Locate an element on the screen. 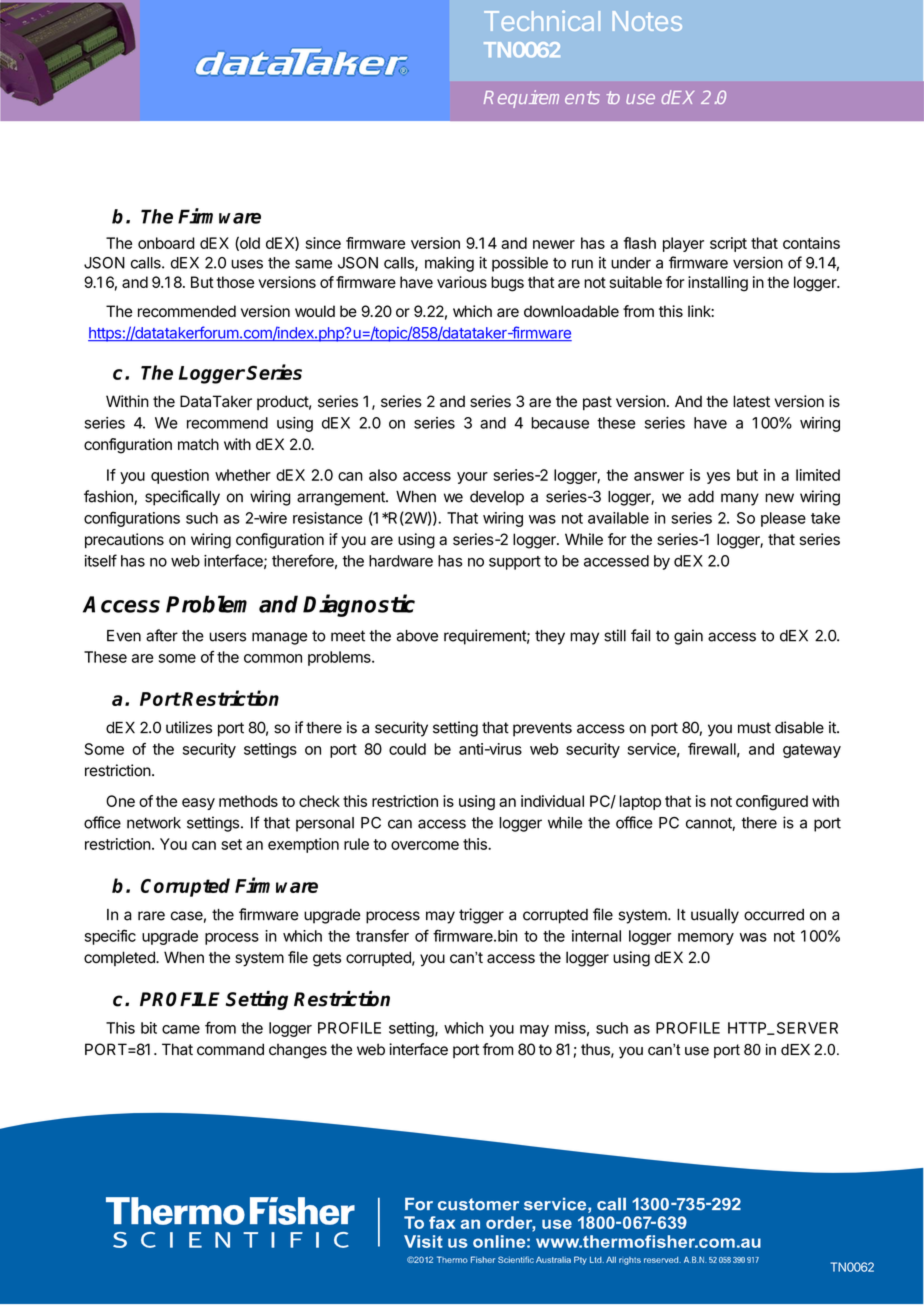 Image resolution: width=924 pixels, height=1308 pixels. easy is located at coordinates (198, 804).
